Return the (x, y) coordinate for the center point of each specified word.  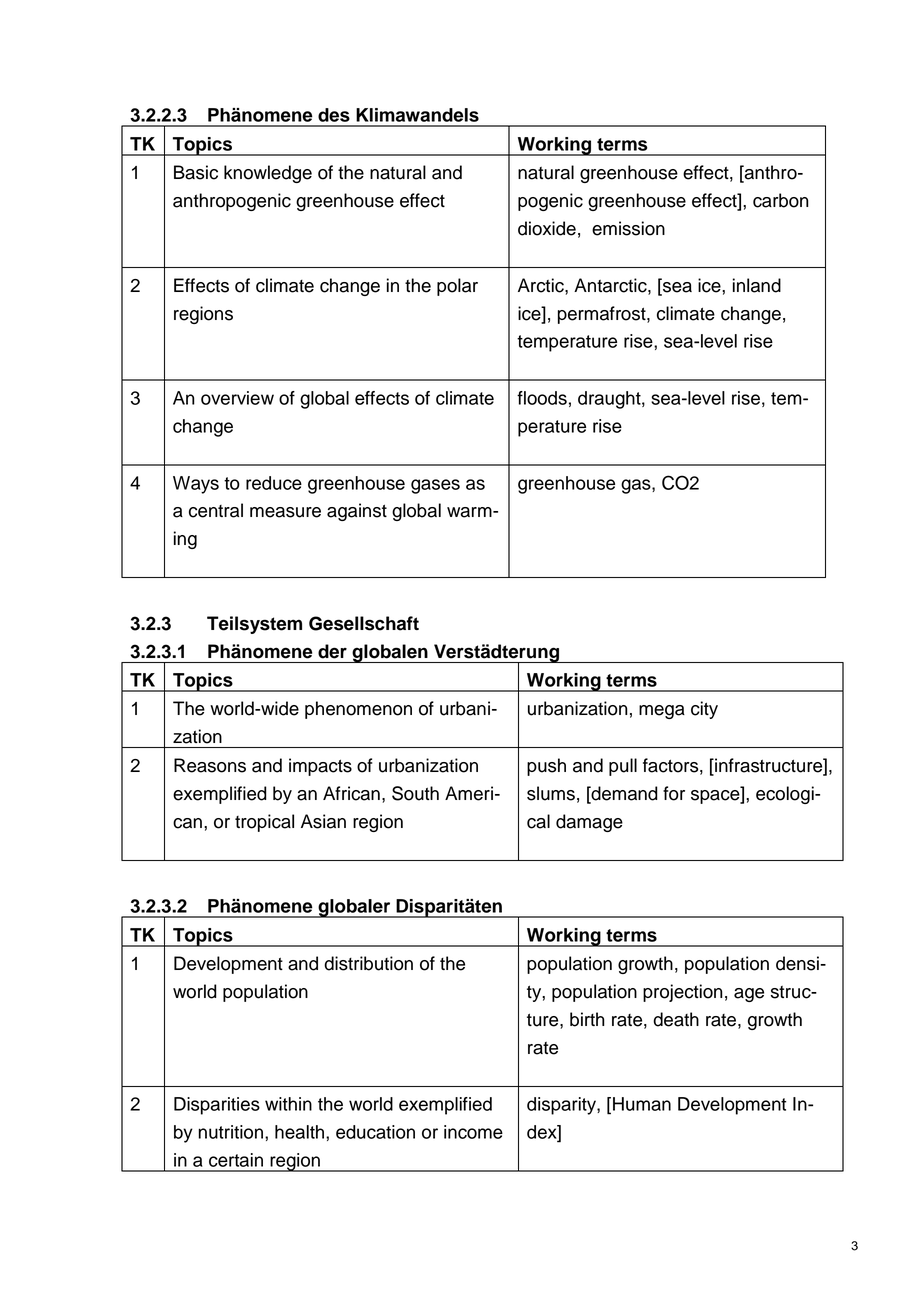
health (299, 1132)
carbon (781, 200)
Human (642, 1104)
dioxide (547, 228)
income (473, 1132)
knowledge (268, 174)
